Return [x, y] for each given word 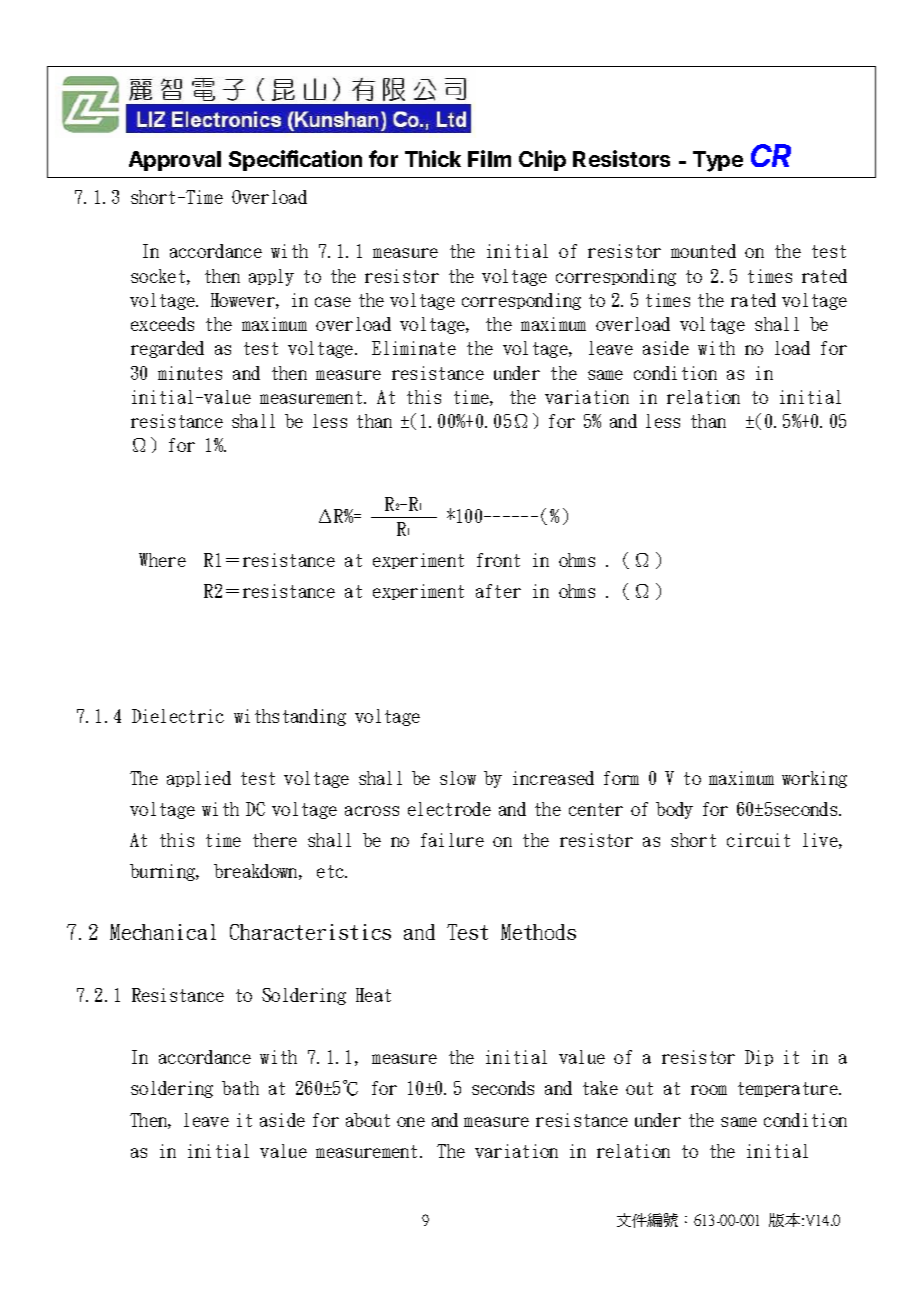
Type [718, 161]
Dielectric [178, 716]
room [709, 1090]
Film [489, 158]
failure [452, 840]
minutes [190, 373]
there [275, 840]
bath [240, 1088]
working [814, 779]
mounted [703, 251]
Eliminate [414, 348]
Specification [295, 160]
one [411, 1122]
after [498, 591]
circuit [758, 840]
